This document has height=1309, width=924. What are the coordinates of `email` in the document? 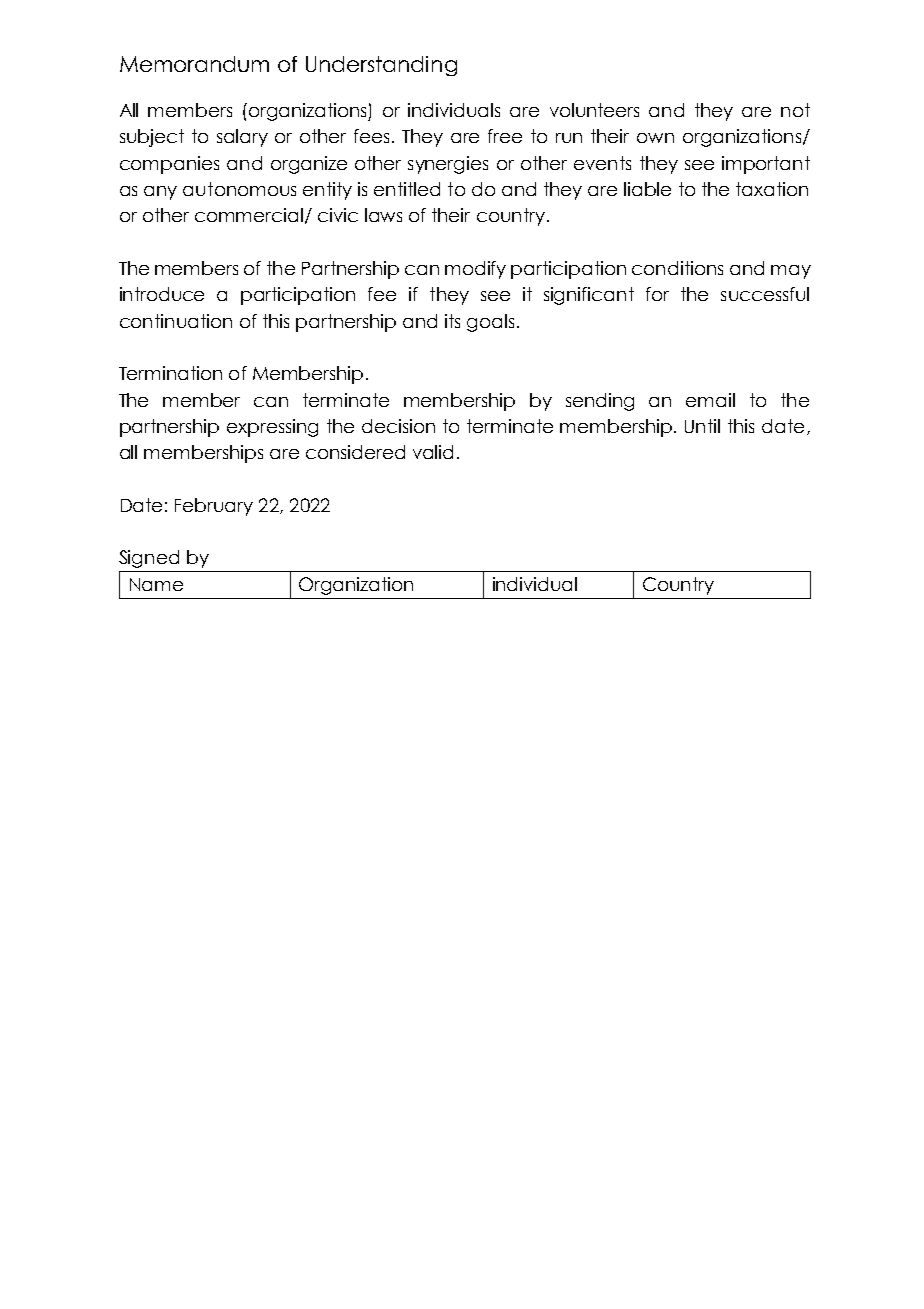 It's located at (710, 400).
